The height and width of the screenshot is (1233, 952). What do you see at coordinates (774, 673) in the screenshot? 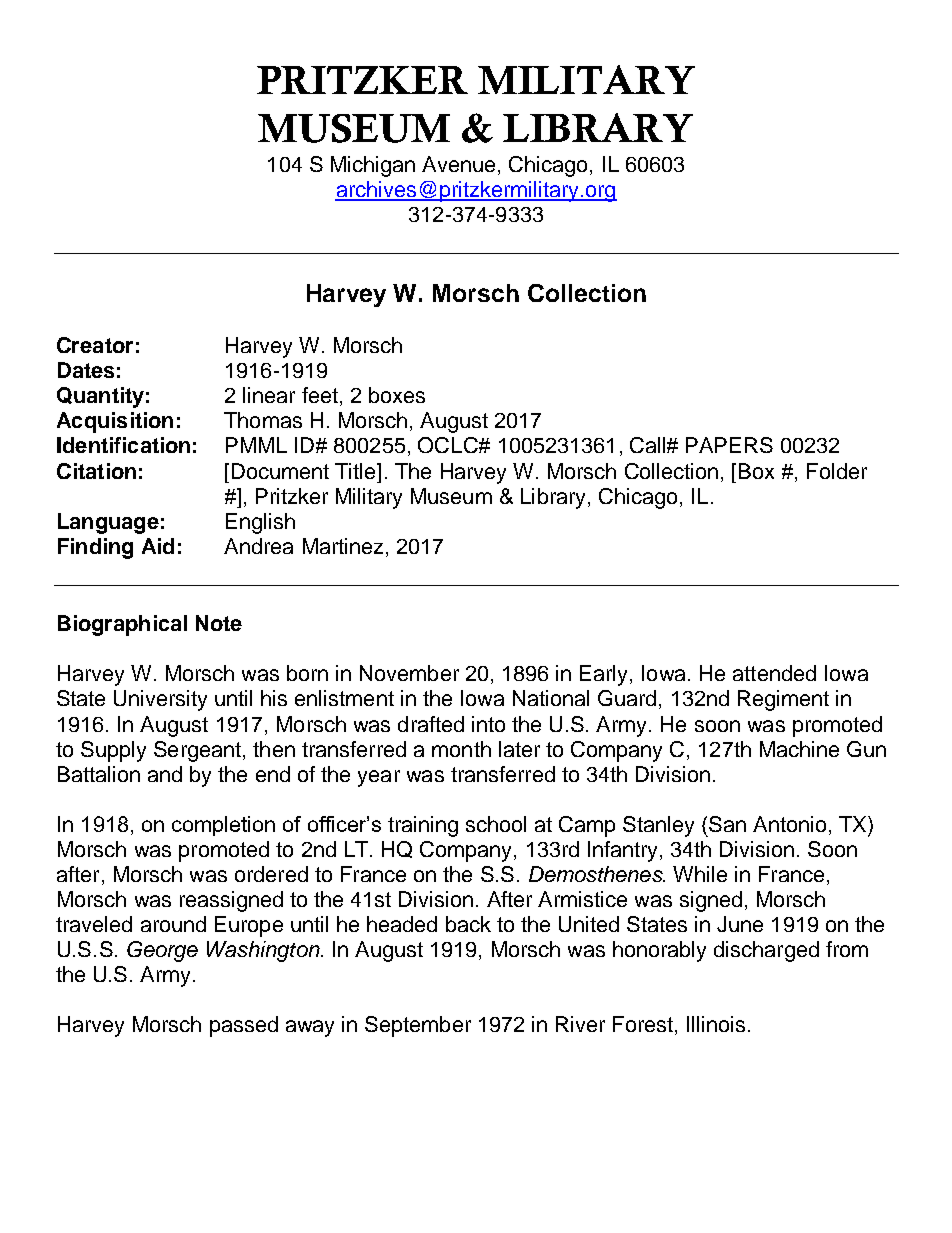
I see `attended` at bounding box center [774, 673].
